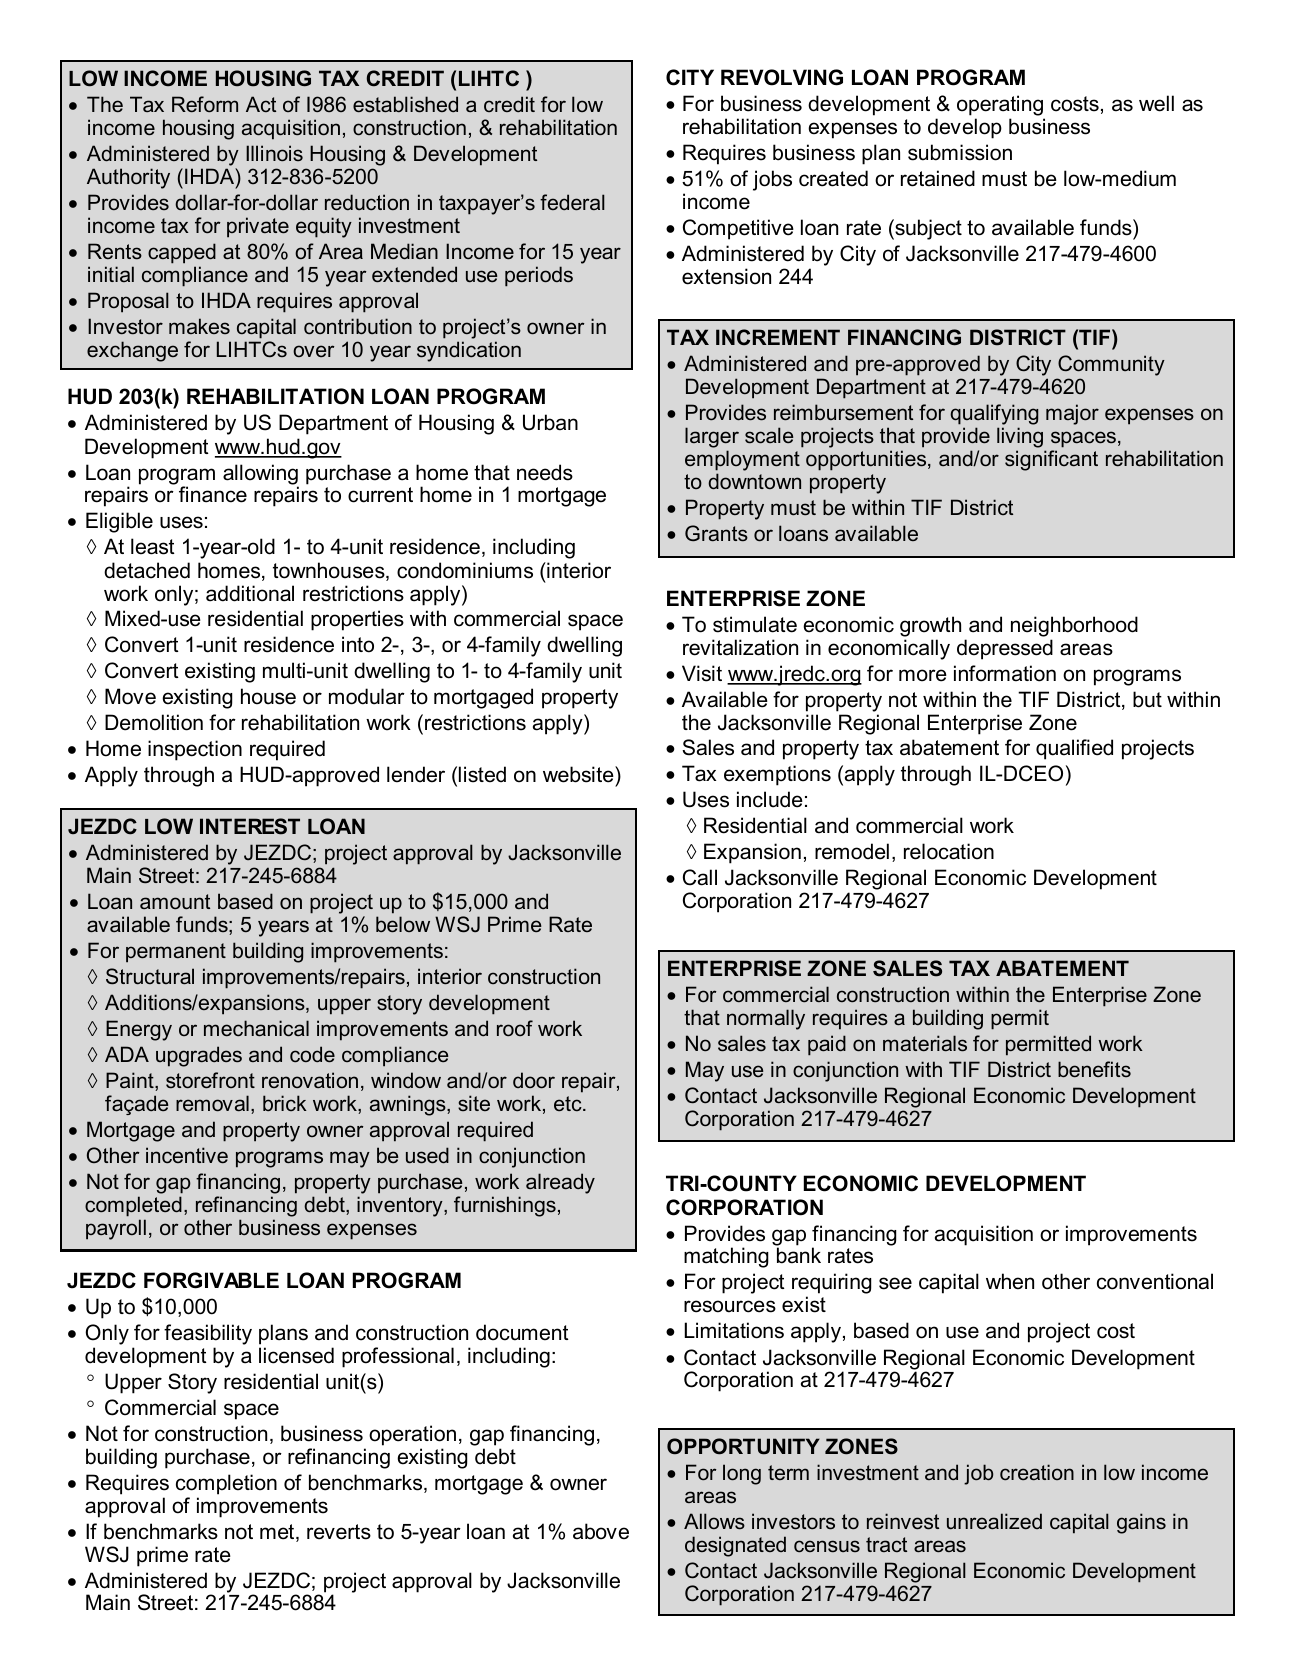  What do you see at coordinates (572, 202) in the image?
I see `federal` at bounding box center [572, 202].
